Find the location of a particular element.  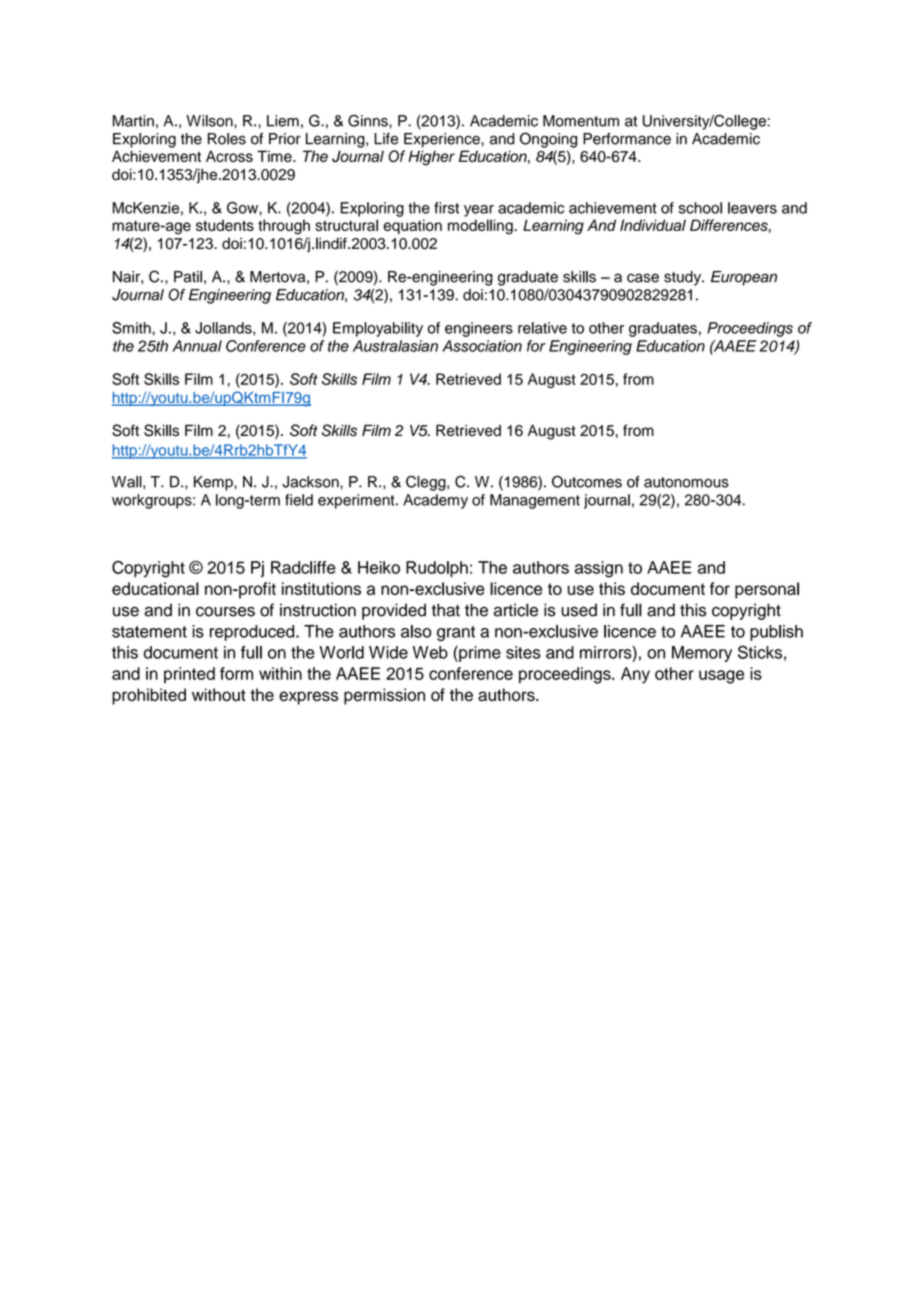

Roles is located at coordinates (227, 139).
